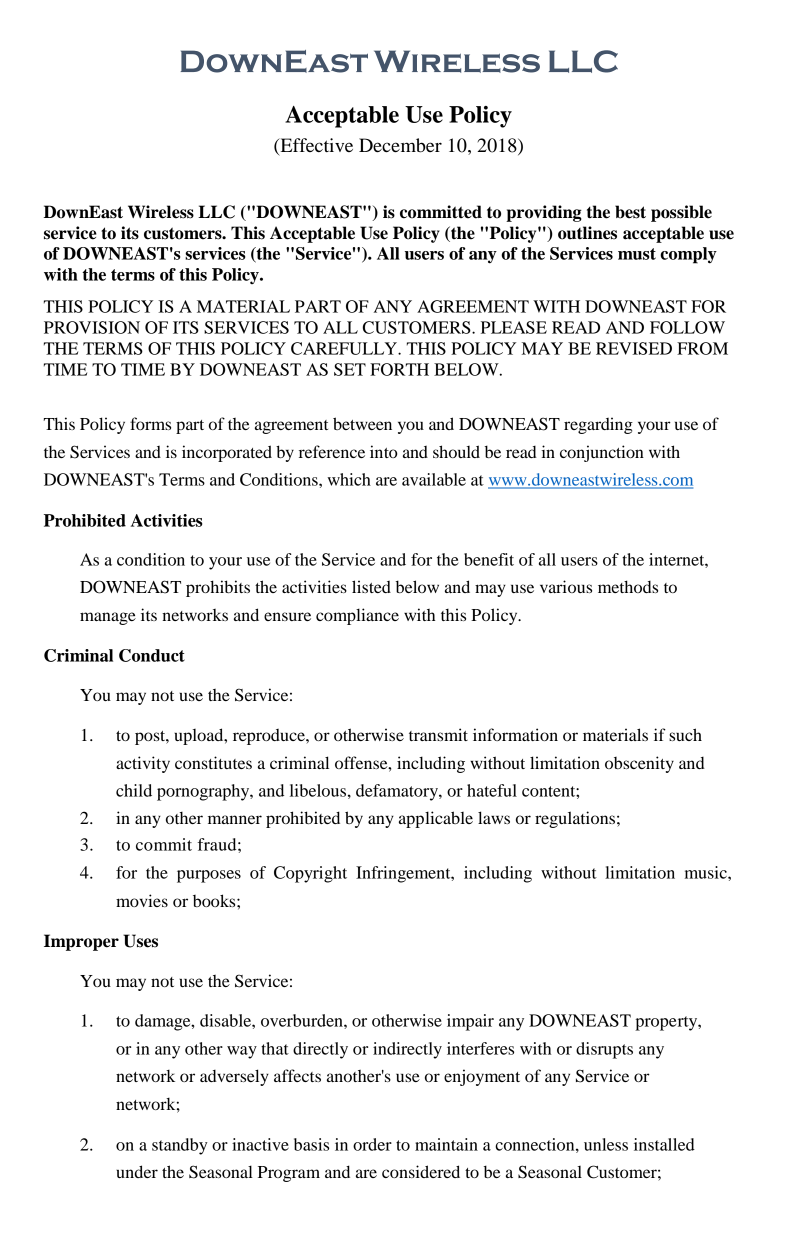 This screenshot has width=798, height=1234. What do you see at coordinates (150, 423) in the screenshot?
I see `forms` at bounding box center [150, 423].
